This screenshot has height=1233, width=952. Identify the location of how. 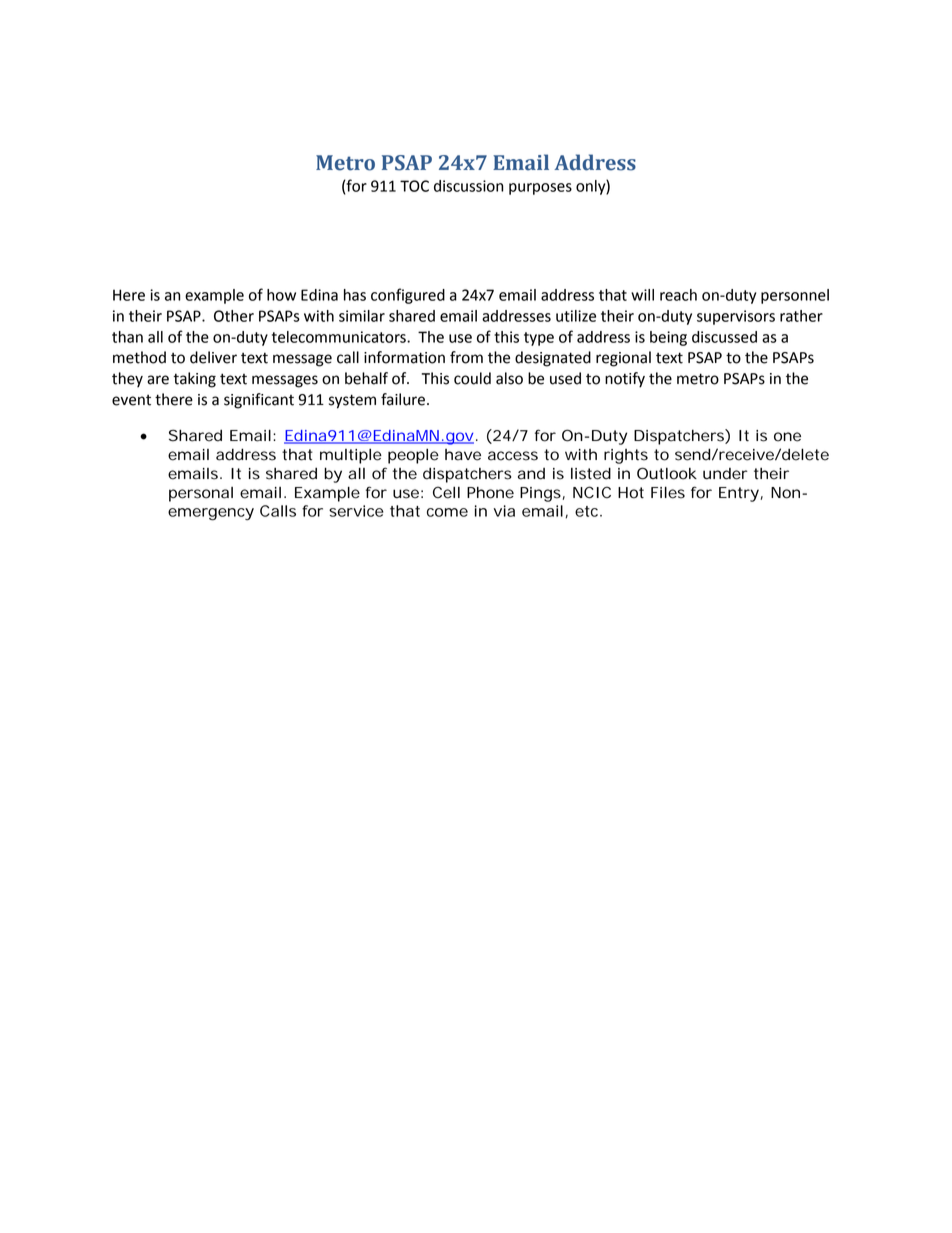
(281, 295).
